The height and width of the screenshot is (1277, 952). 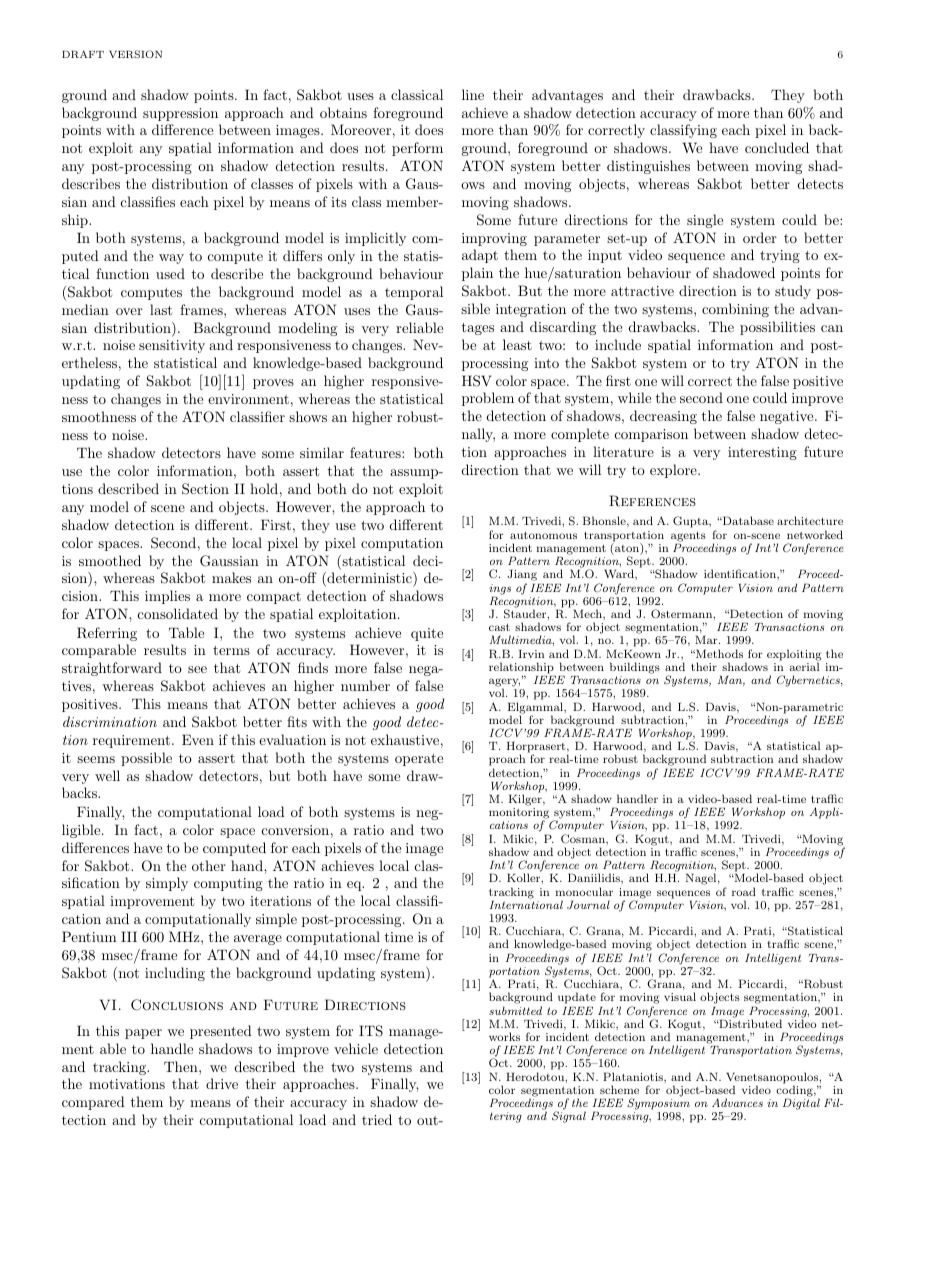 What do you see at coordinates (377, 1119) in the screenshot?
I see `tried` at bounding box center [377, 1119].
